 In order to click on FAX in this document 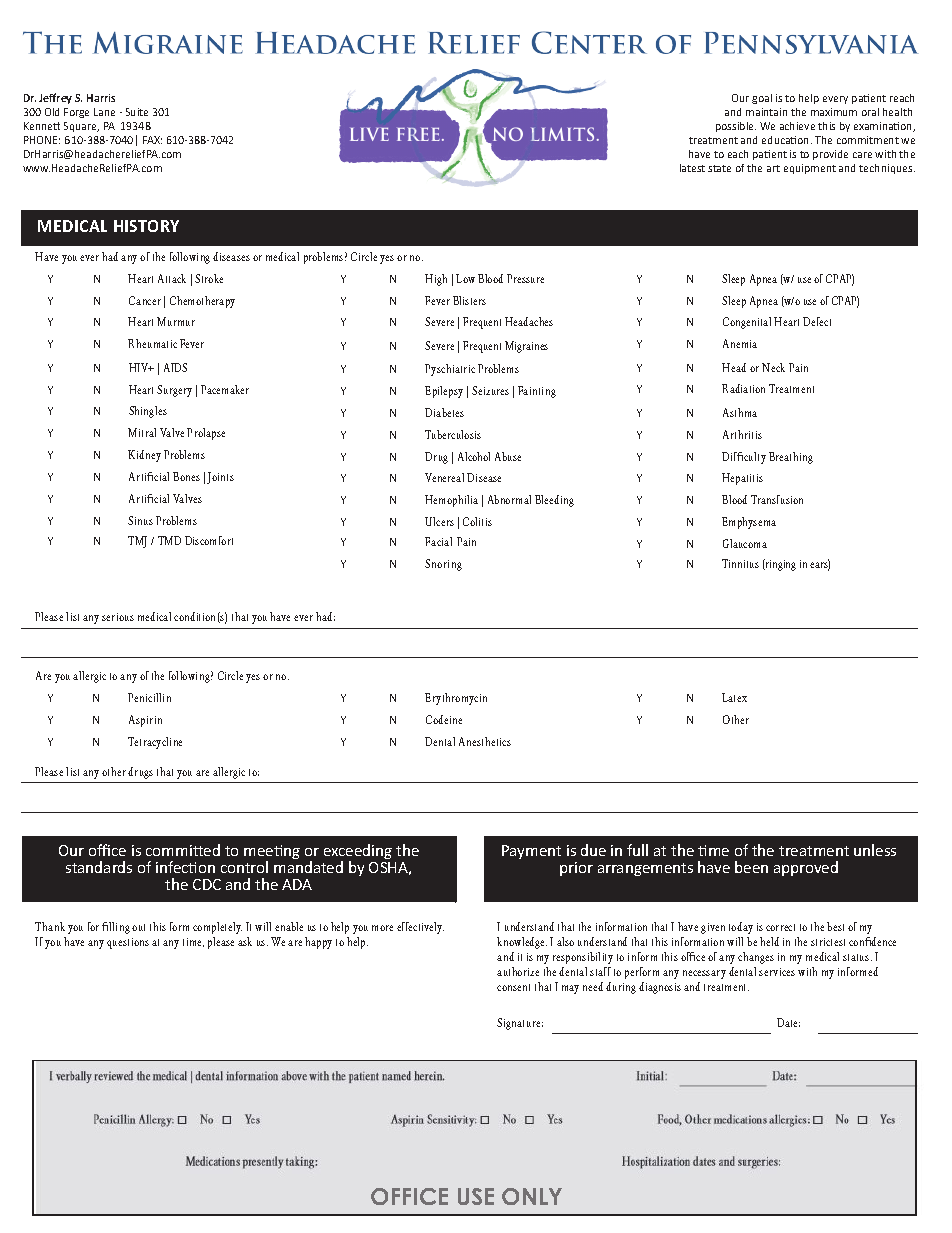, I will do `click(152, 140)`.
